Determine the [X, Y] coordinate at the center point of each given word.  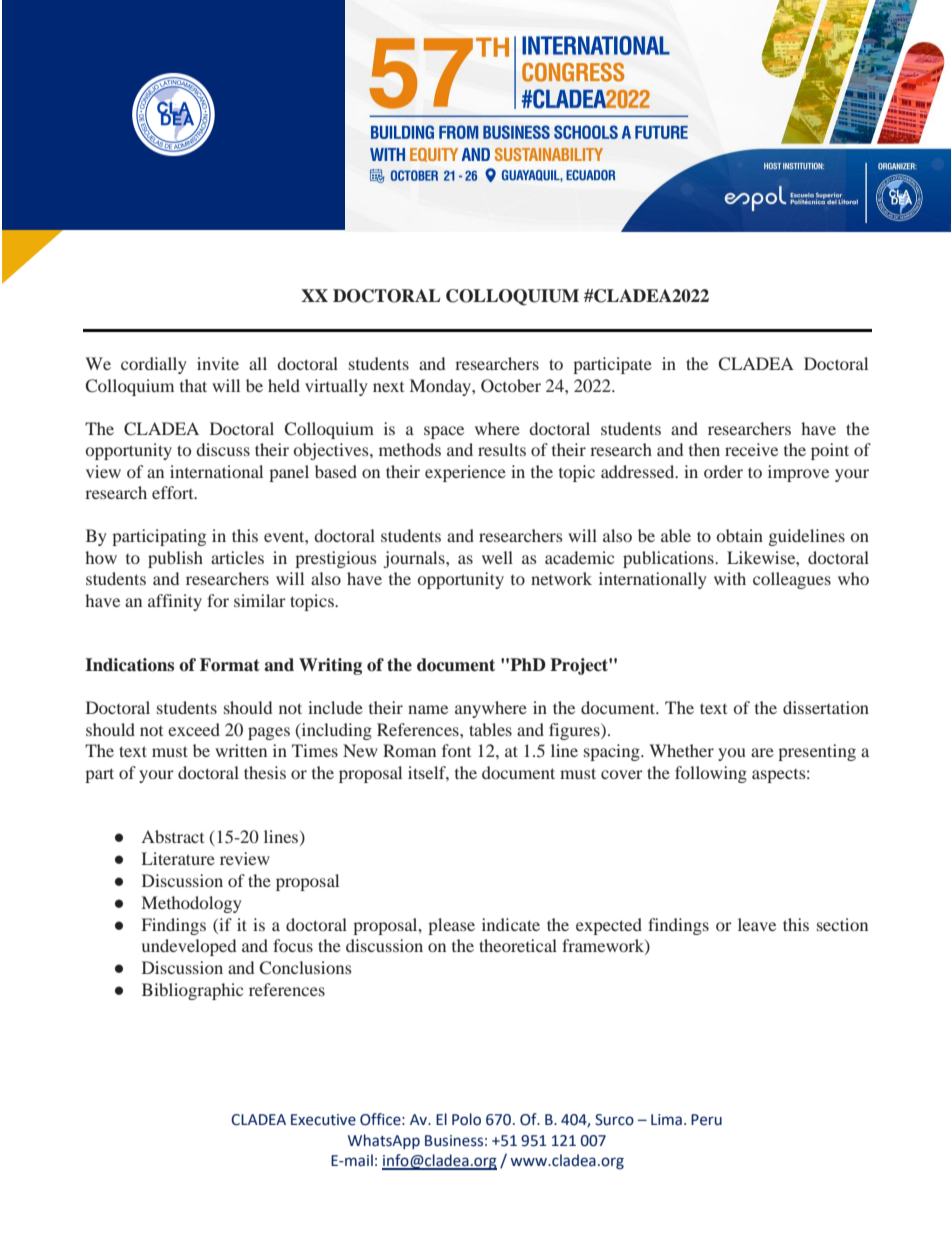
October [511, 386]
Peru [706, 1120]
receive [751, 449]
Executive [323, 1120]
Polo [466, 1119]
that [193, 385]
